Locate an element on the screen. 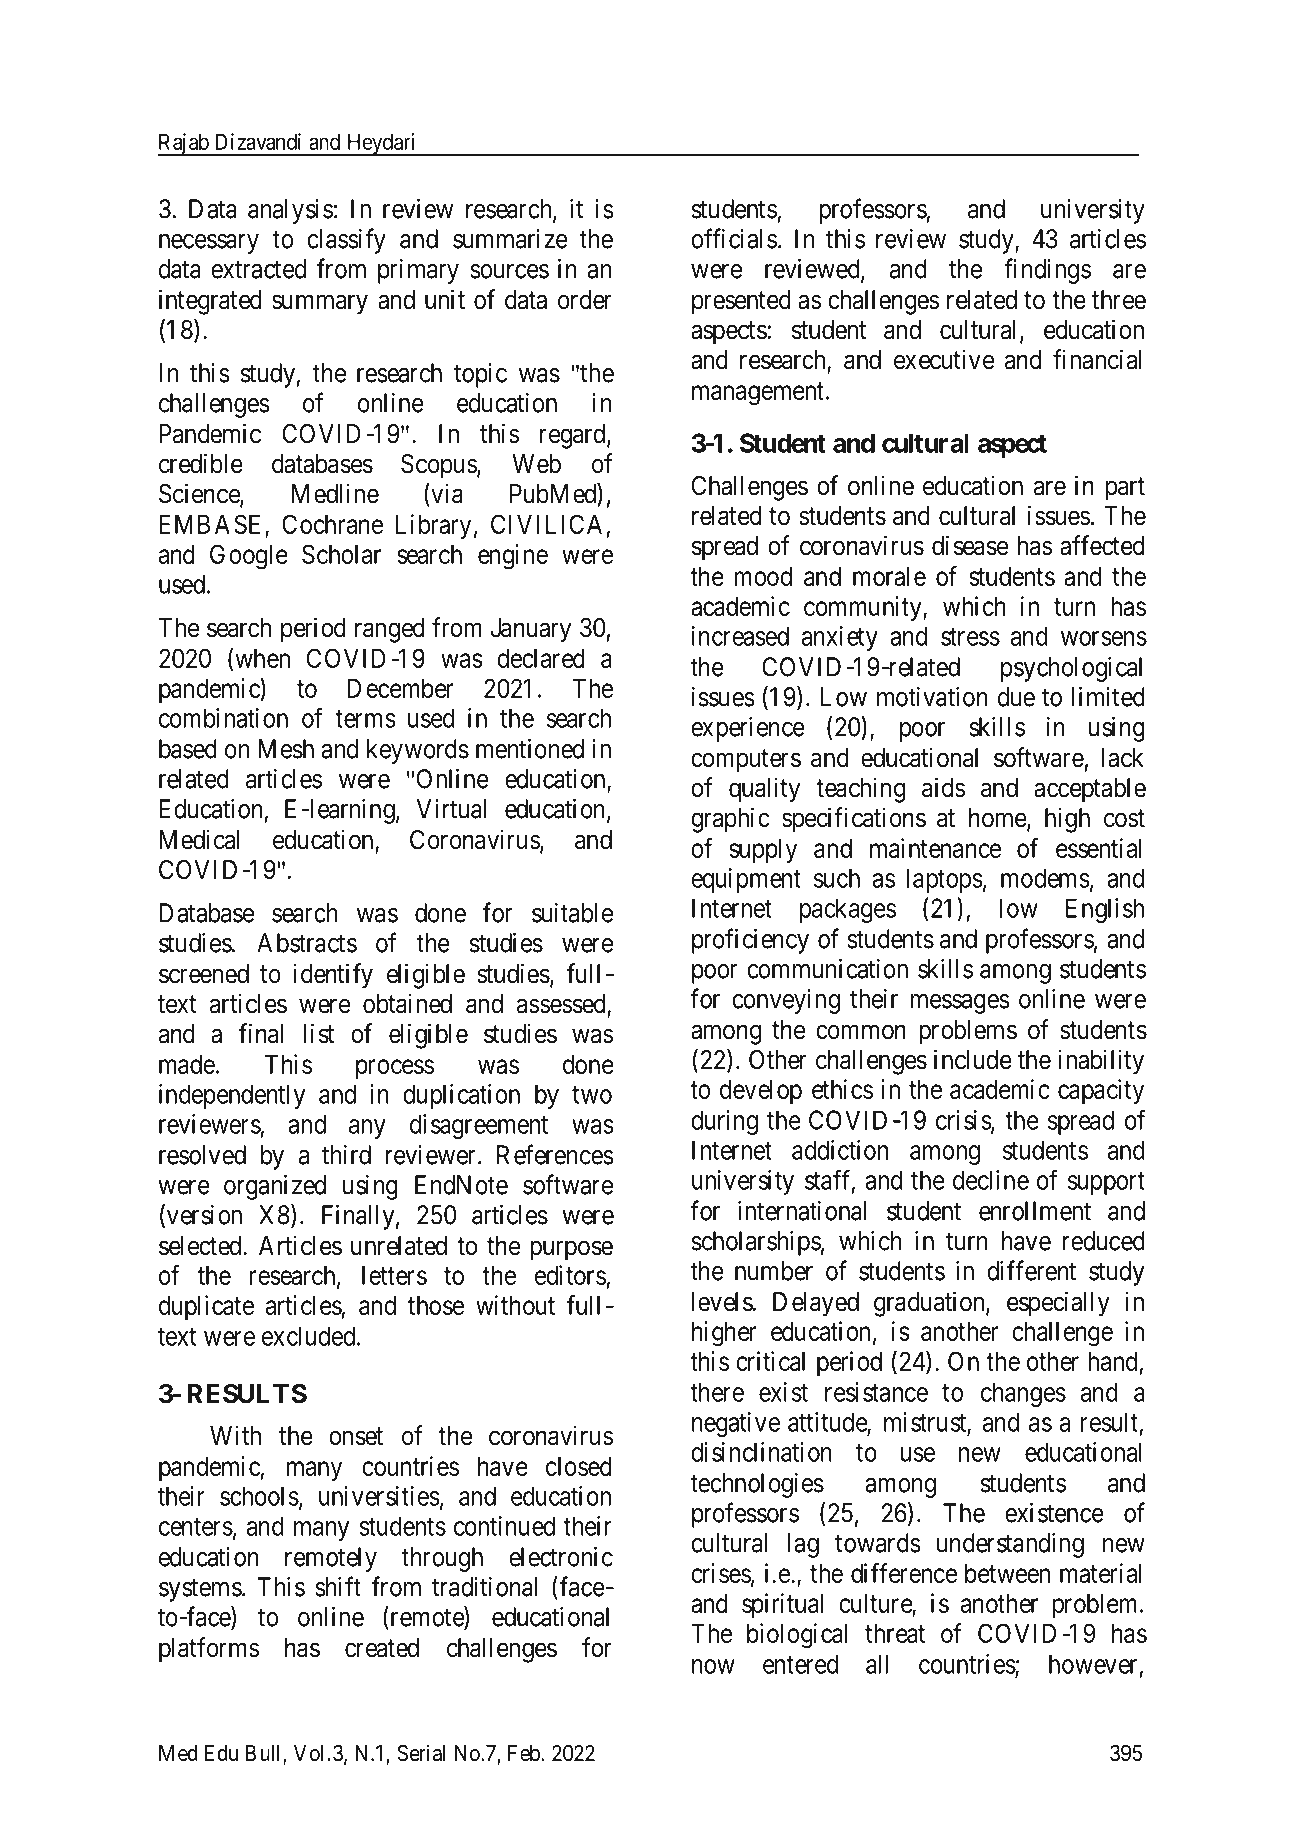 The width and height of the screenshot is (1303, 1843). however is located at coordinates (1093, 1664).
